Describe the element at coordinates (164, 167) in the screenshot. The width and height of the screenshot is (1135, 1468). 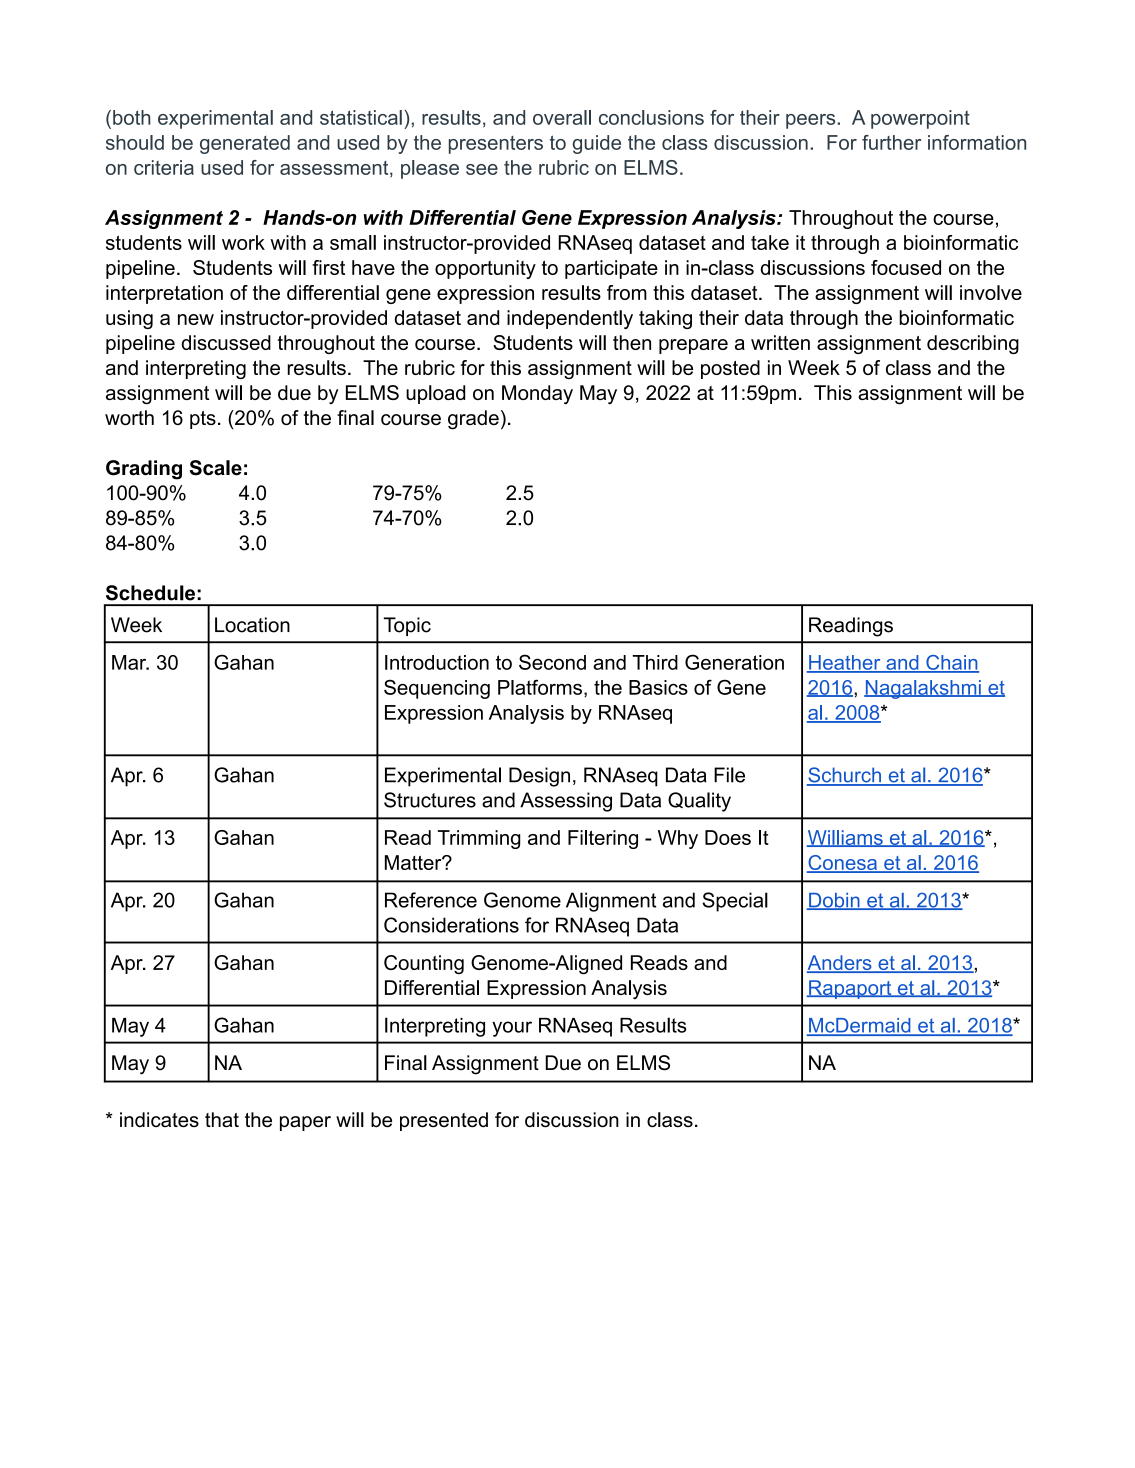
I see `criteria` at that location.
